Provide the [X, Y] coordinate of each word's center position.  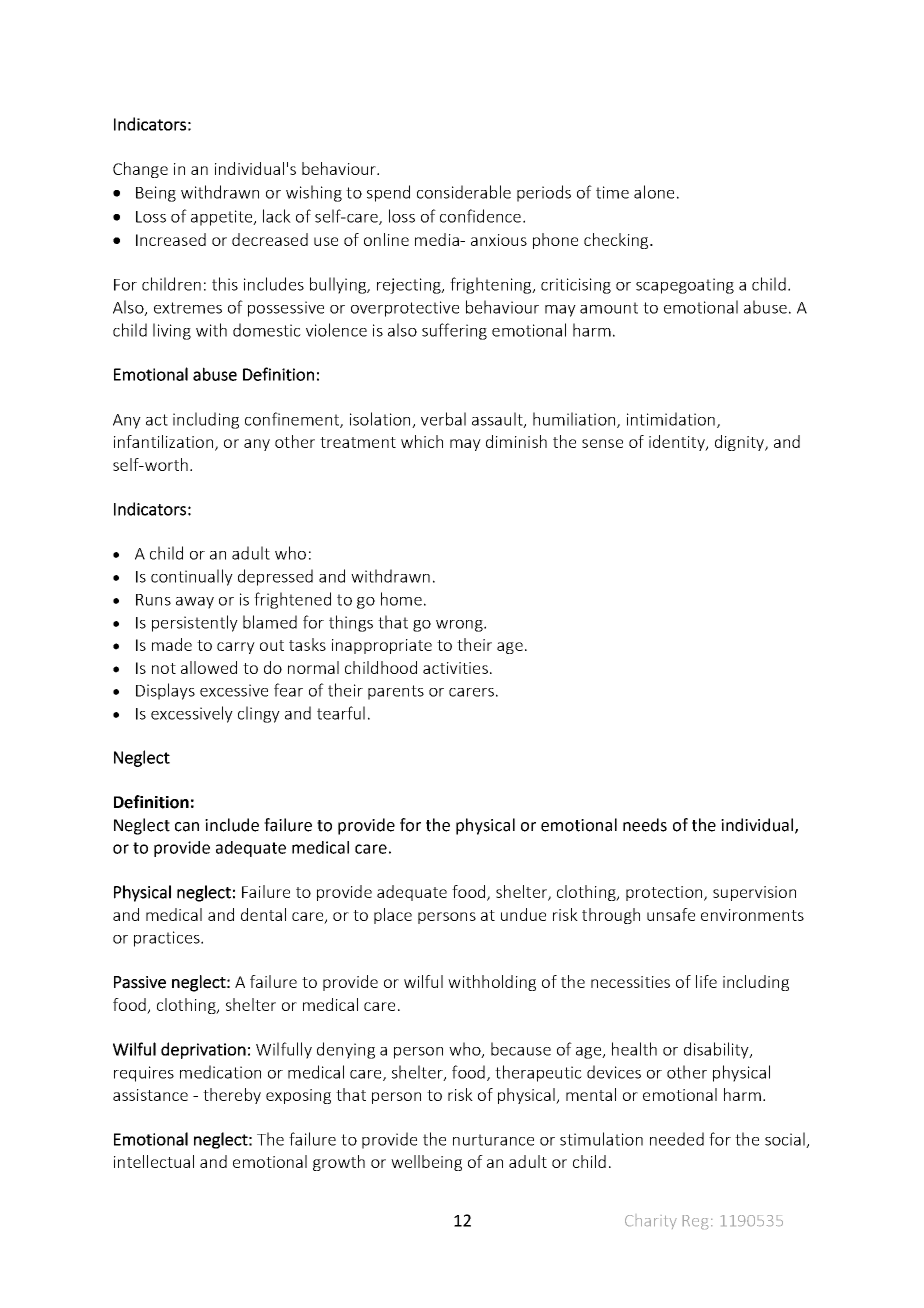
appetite [223, 218]
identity [678, 443]
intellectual [154, 1161]
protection [665, 893]
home [401, 599]
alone [654, 192]
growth [339, 1163]
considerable [464, 192]
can [187, 827]
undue [523, 914]
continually [192, 577]
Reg [695, 1222]
